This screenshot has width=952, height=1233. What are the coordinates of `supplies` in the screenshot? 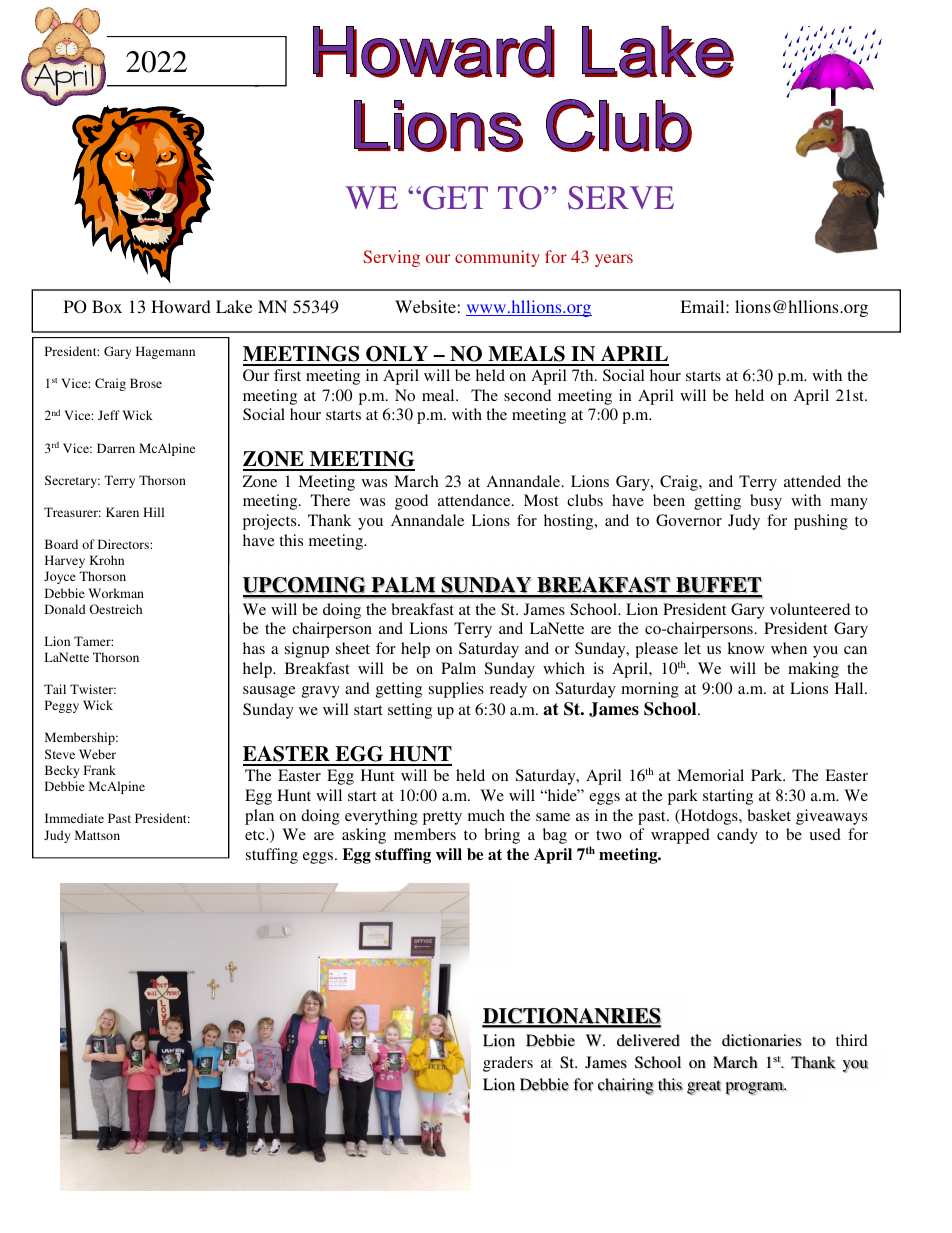 It's located at (456, 690).
